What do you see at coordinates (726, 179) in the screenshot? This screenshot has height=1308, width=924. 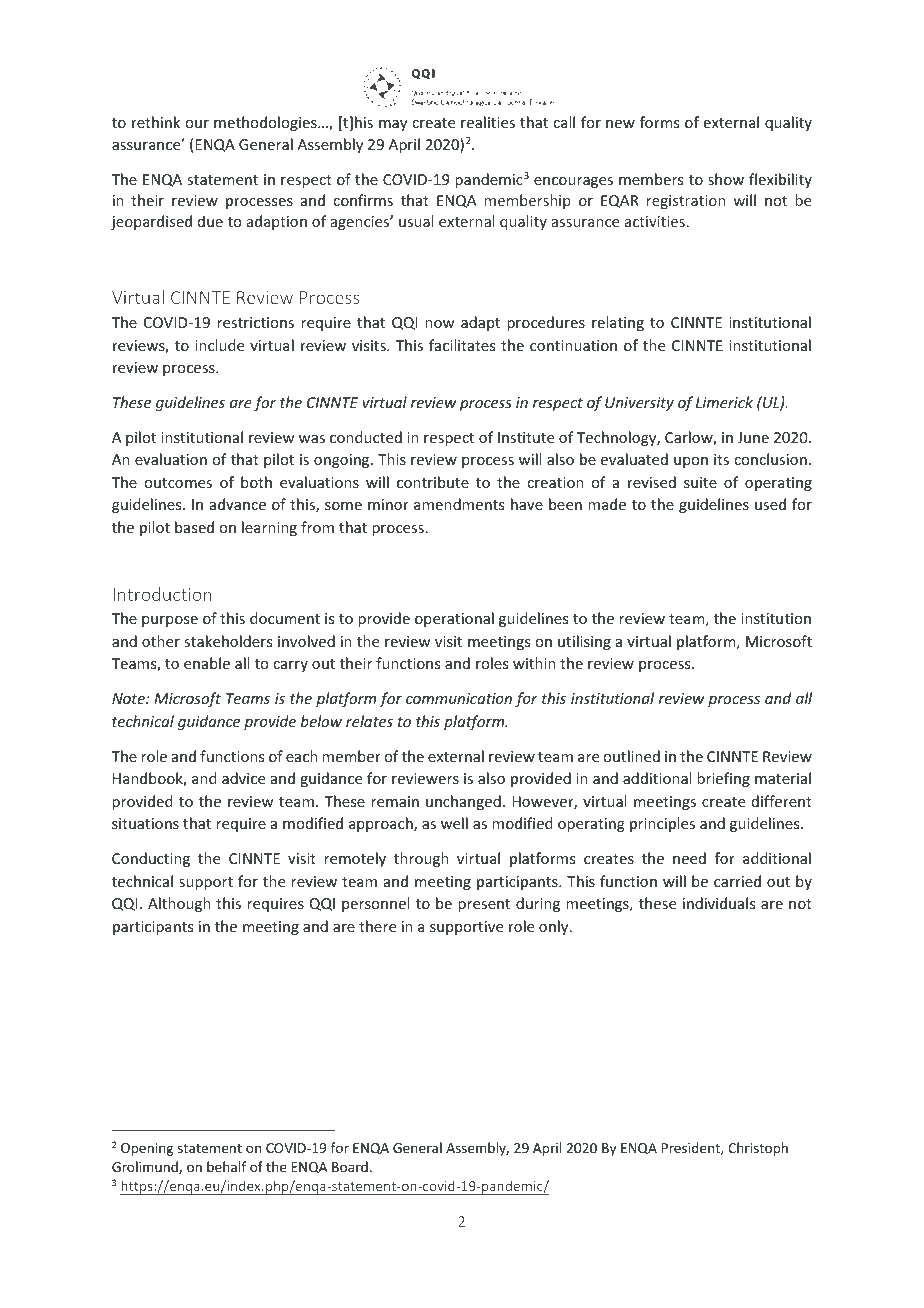 I see `show` at bounding box center [726, 179].
